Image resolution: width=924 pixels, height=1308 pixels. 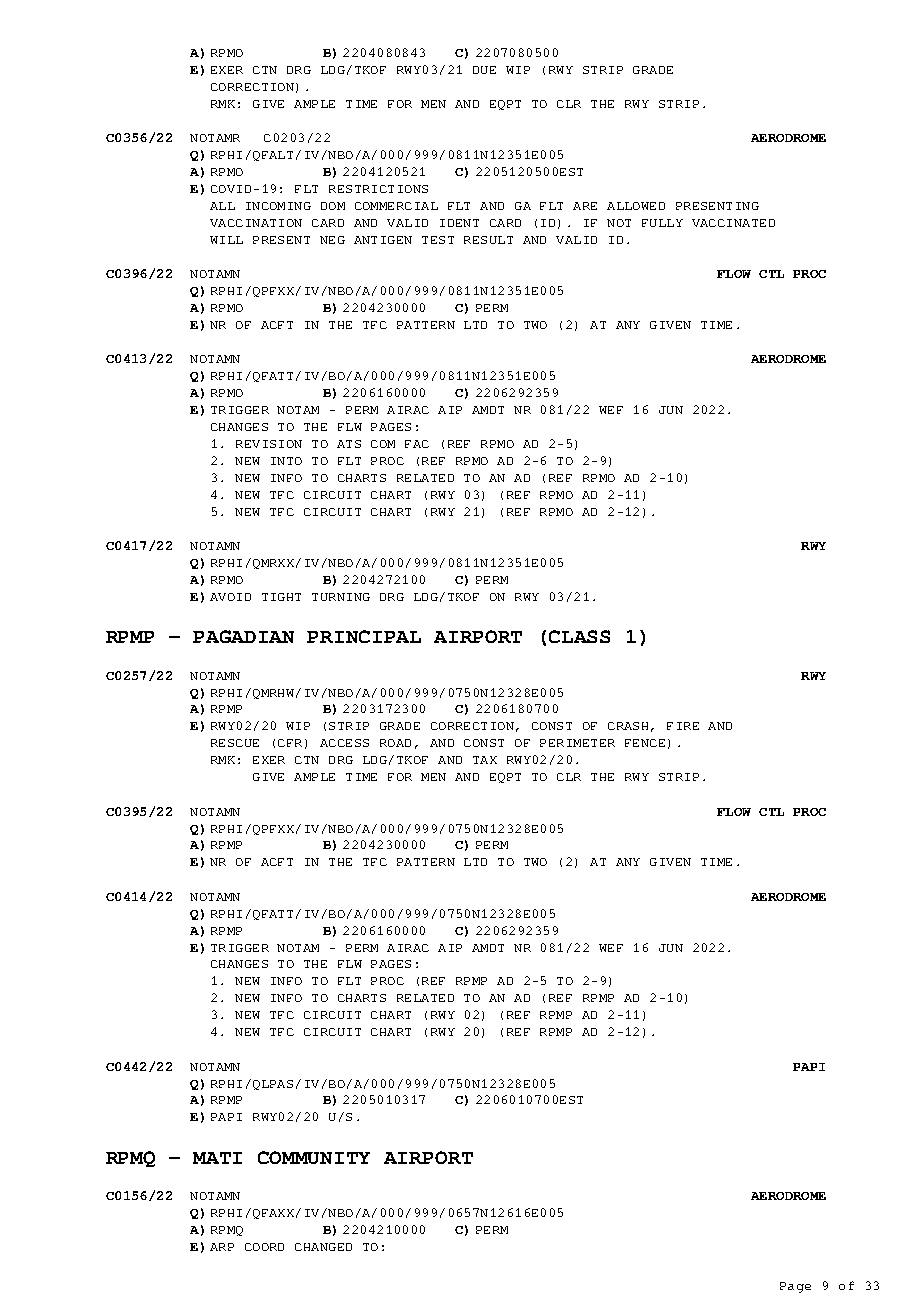 What do you see at coordinates (264, 1247) in the screenshot?
I see `COORD` at bounding box center [264, 1247].
